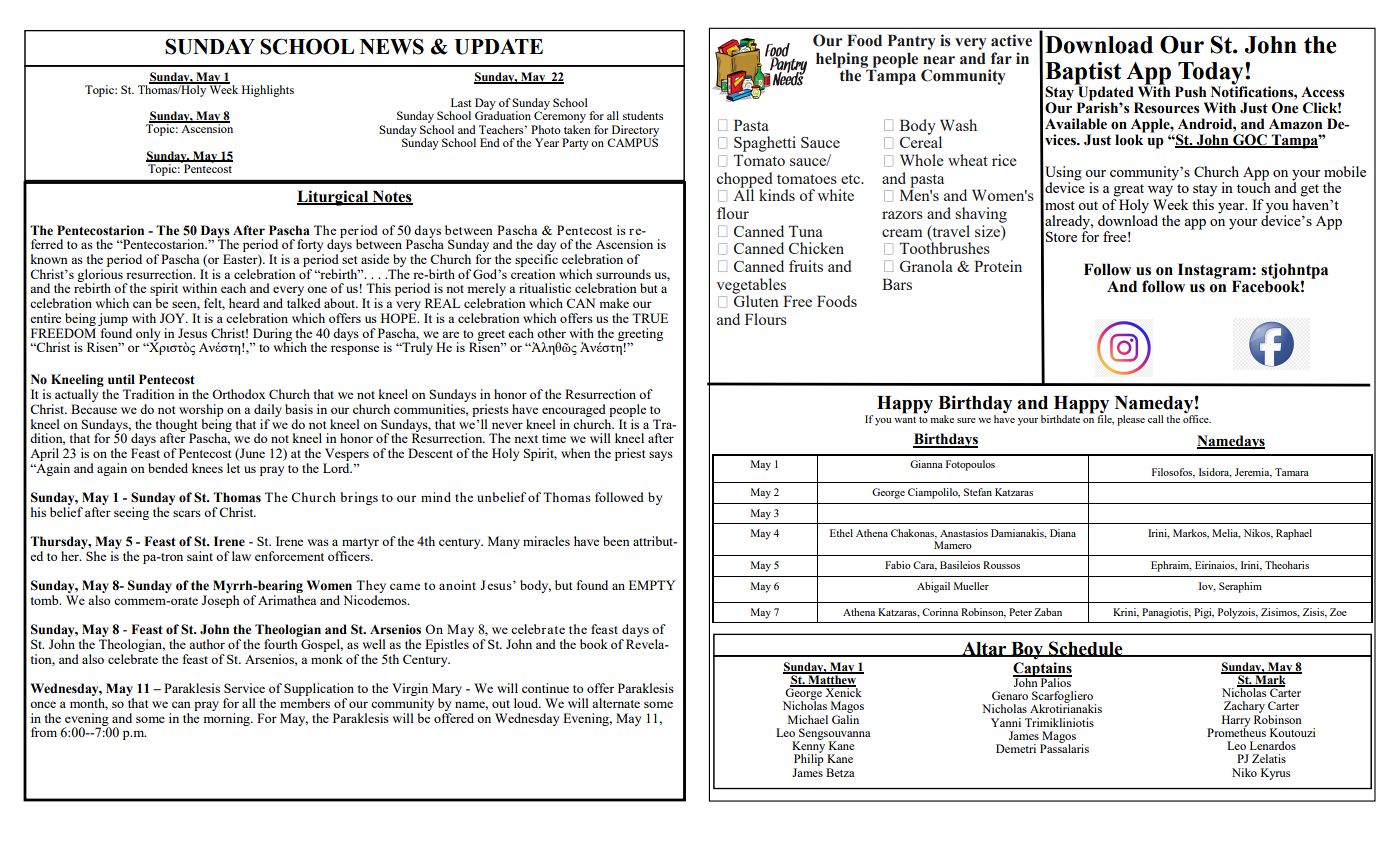  Describe the element at coordinates (227, 719) in the image. I see `morning` at that location.
